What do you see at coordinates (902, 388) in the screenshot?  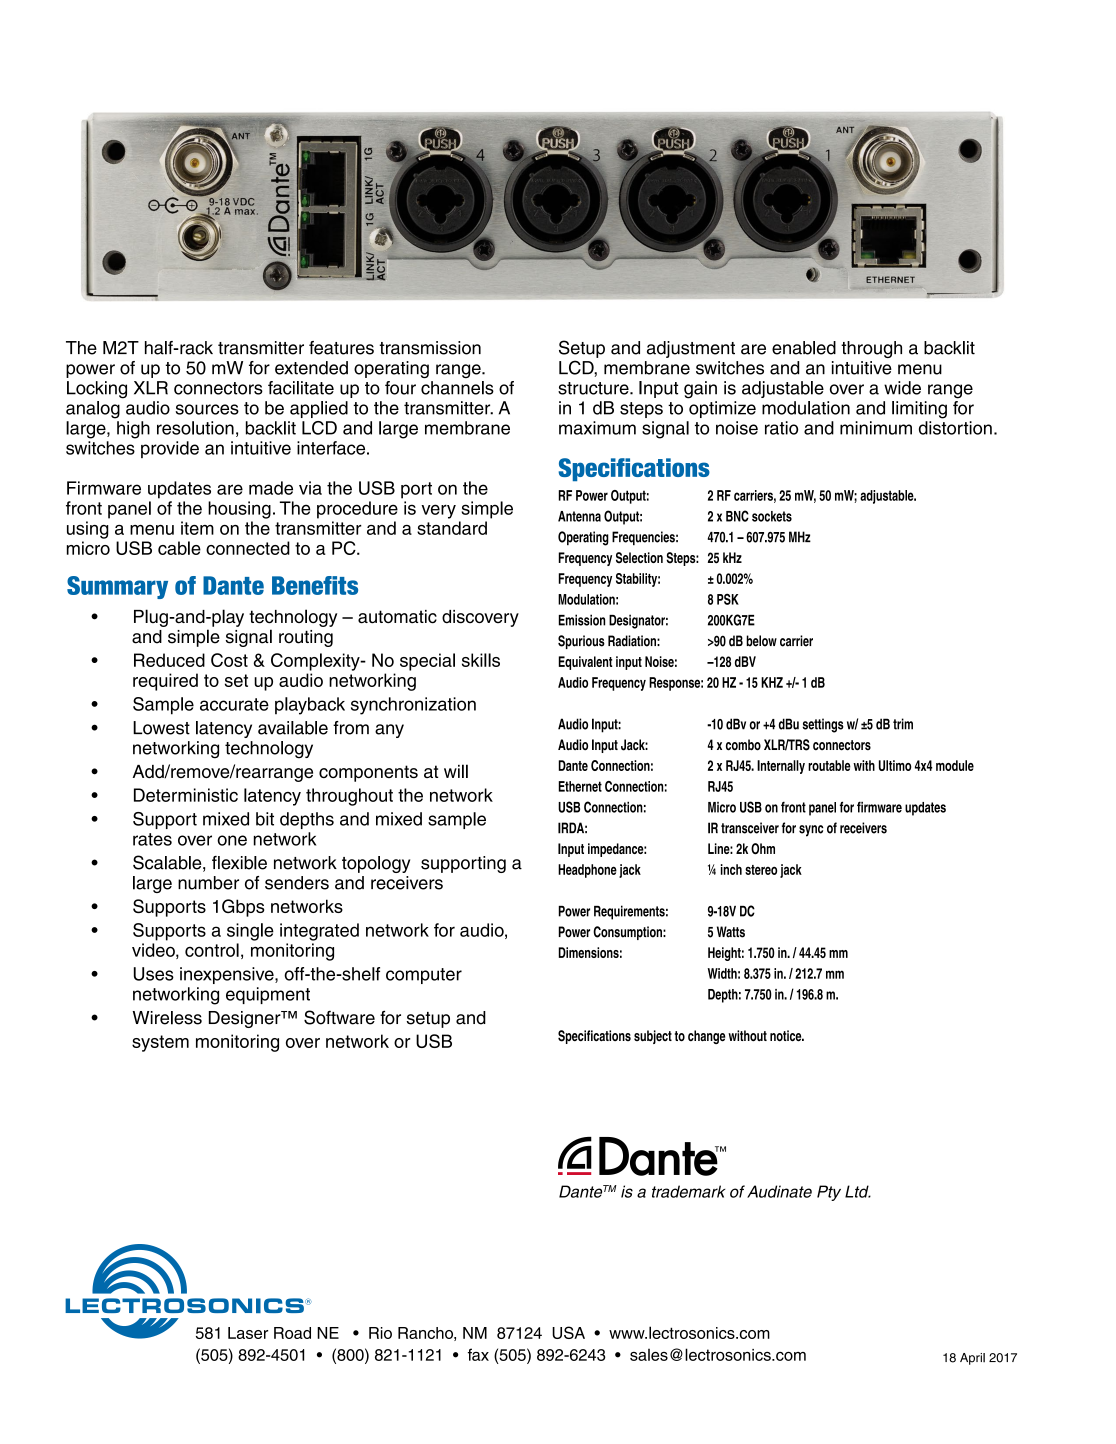 I see `wide` at bounding box center [902, 388].
